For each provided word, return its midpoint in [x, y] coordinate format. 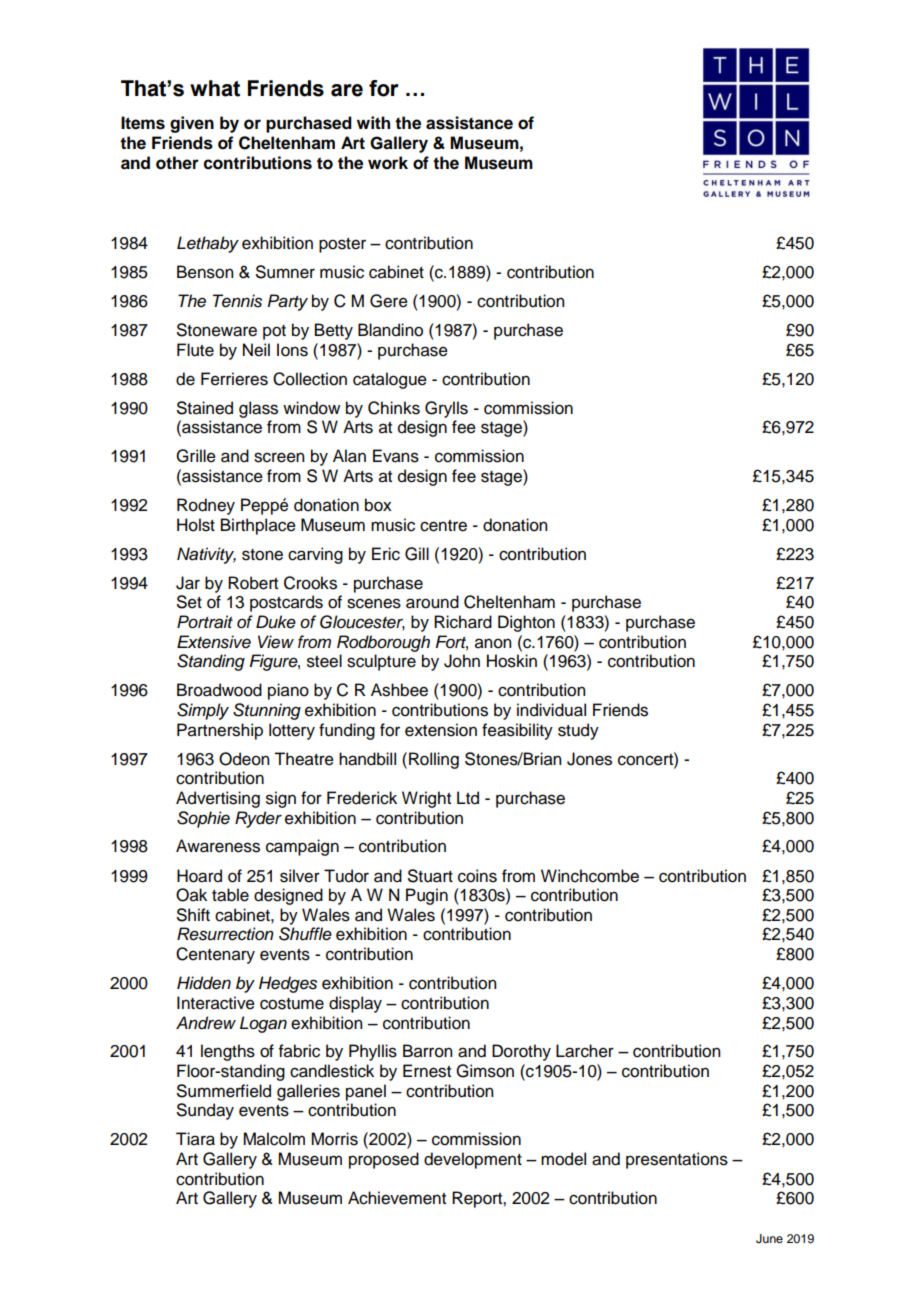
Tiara [195, 1139]
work [388, 163]
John [462, 661]
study [578, 731]
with [373, 122]
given [192, 124]
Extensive [214, 642]
